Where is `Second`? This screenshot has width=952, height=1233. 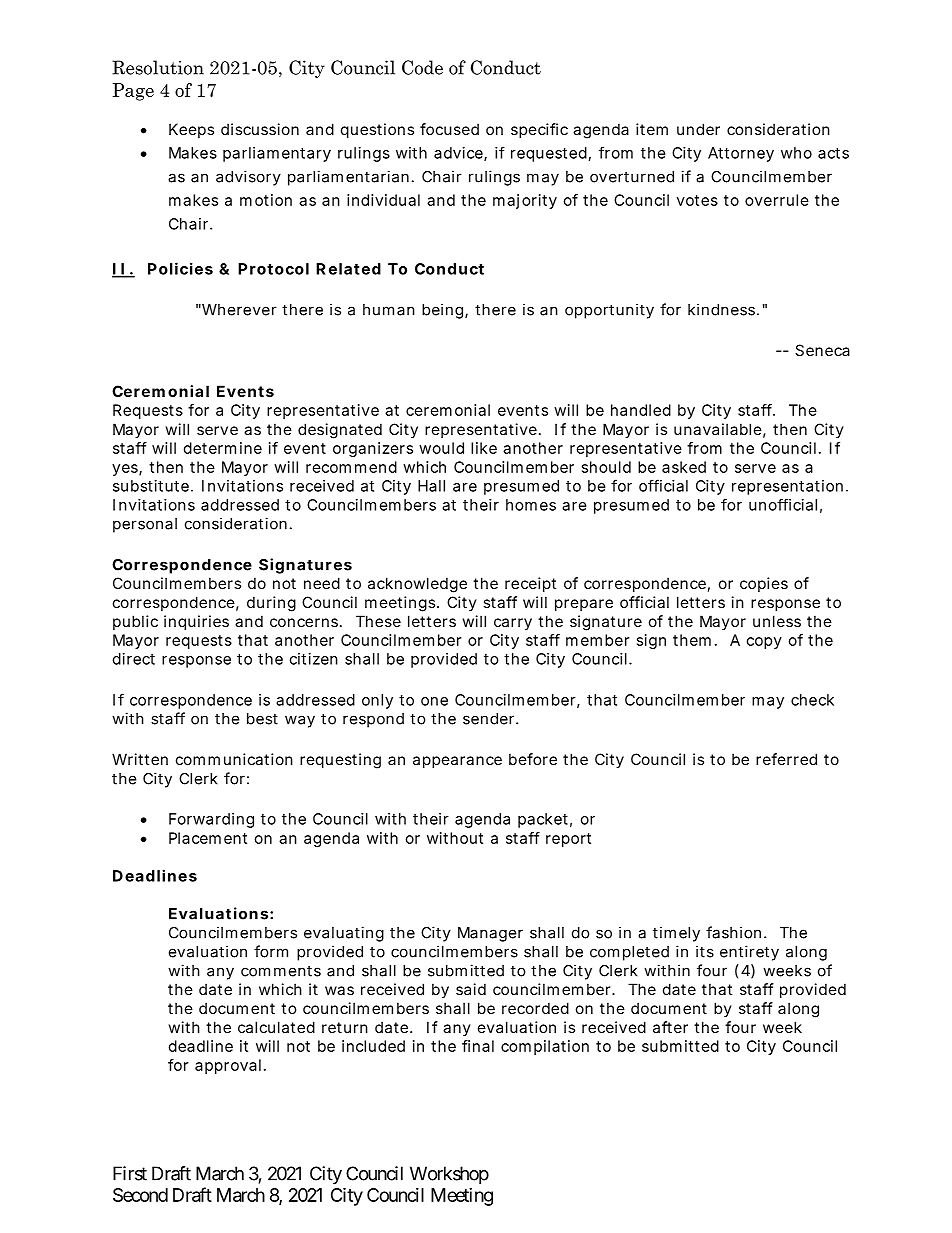 Second is located at coordinates (140, 1195).
